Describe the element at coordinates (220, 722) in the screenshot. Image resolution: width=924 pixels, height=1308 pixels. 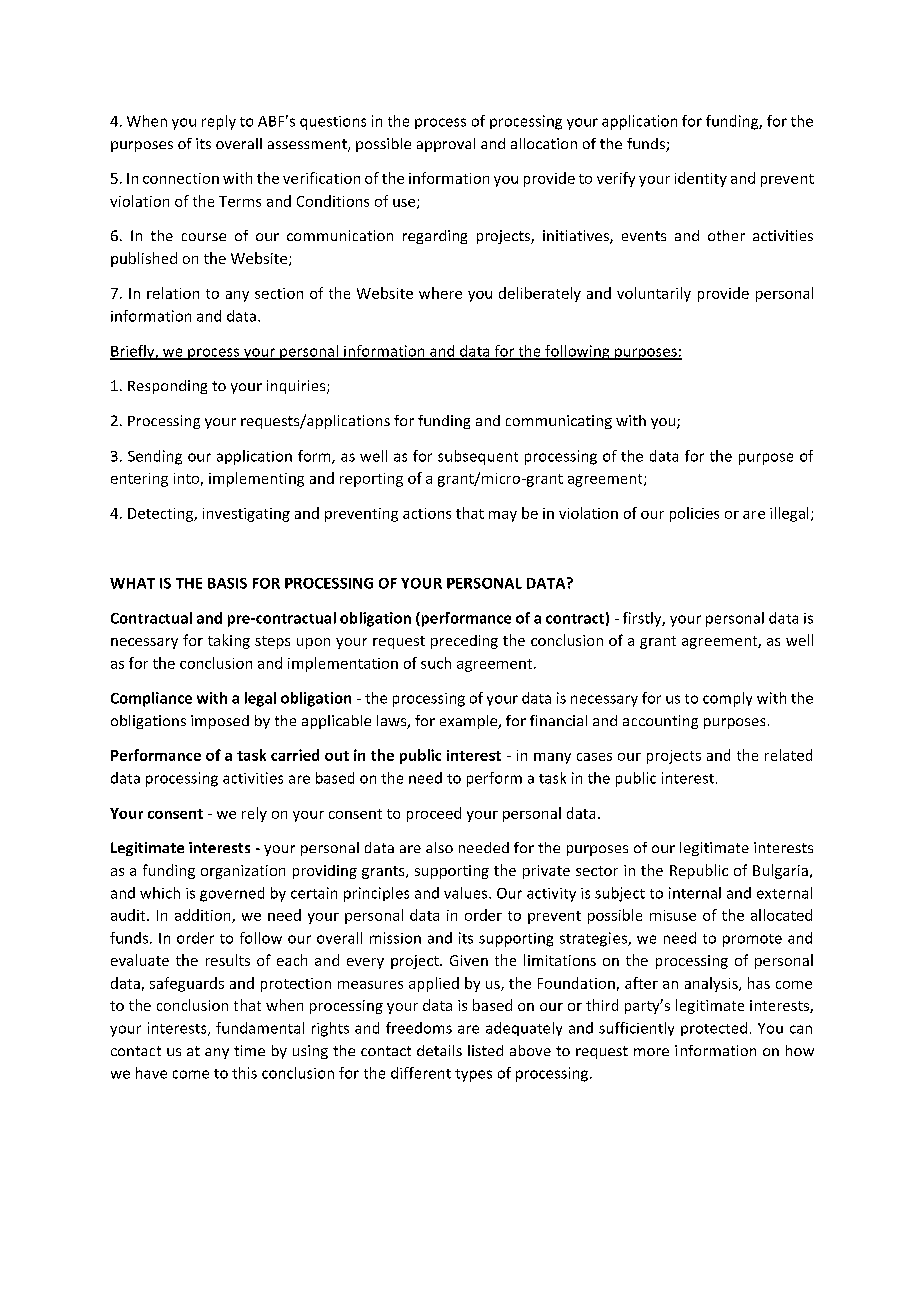
I see `imposed` at that location.
